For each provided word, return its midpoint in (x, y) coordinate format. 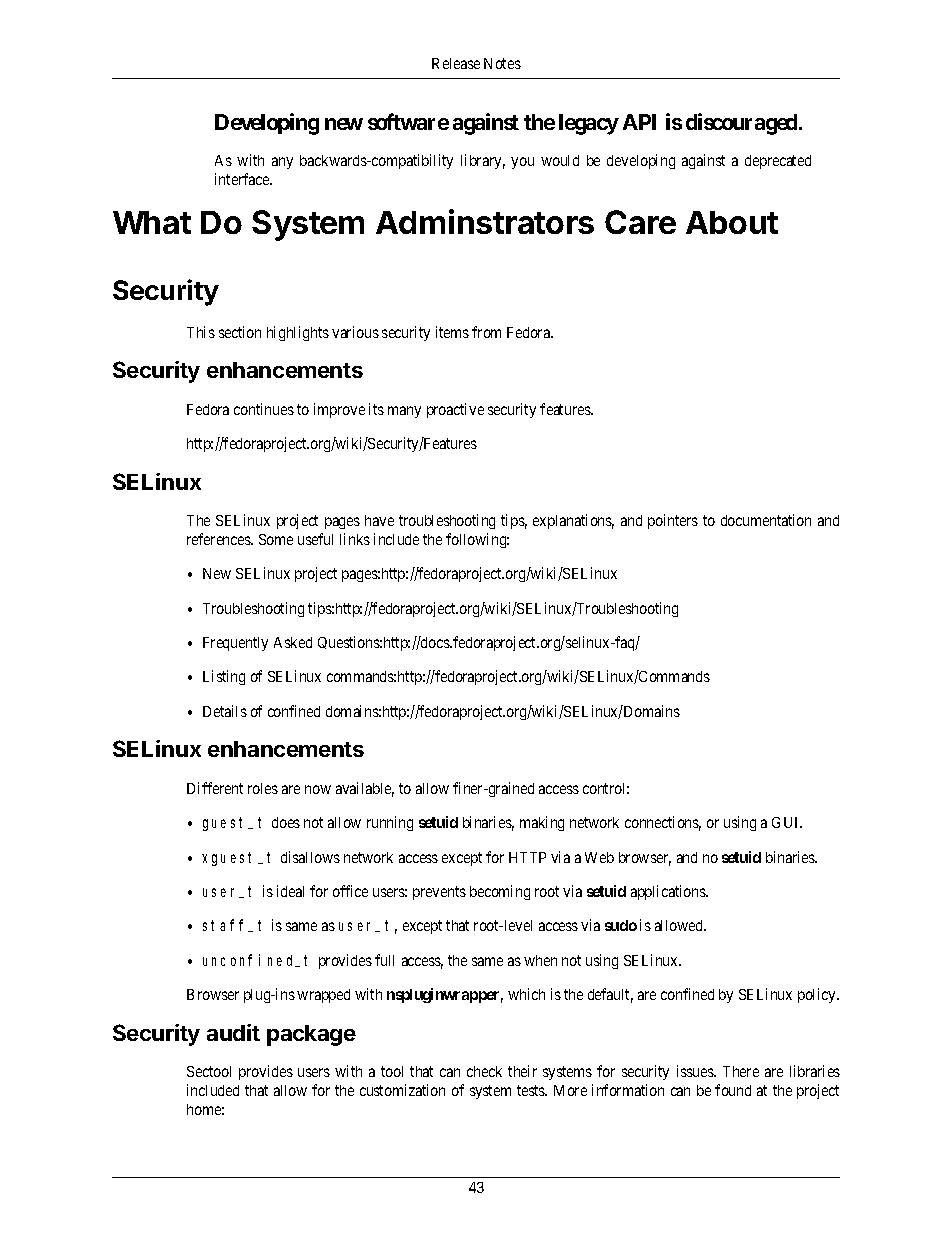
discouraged (743, 124)
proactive (455, 410)
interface (243, 179)
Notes (502, 63)
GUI (787, 822)
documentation (766, 520)
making (542, 823)
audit (233, 1032)
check (484, 1071)
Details (225, 711)
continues (264, 409)
